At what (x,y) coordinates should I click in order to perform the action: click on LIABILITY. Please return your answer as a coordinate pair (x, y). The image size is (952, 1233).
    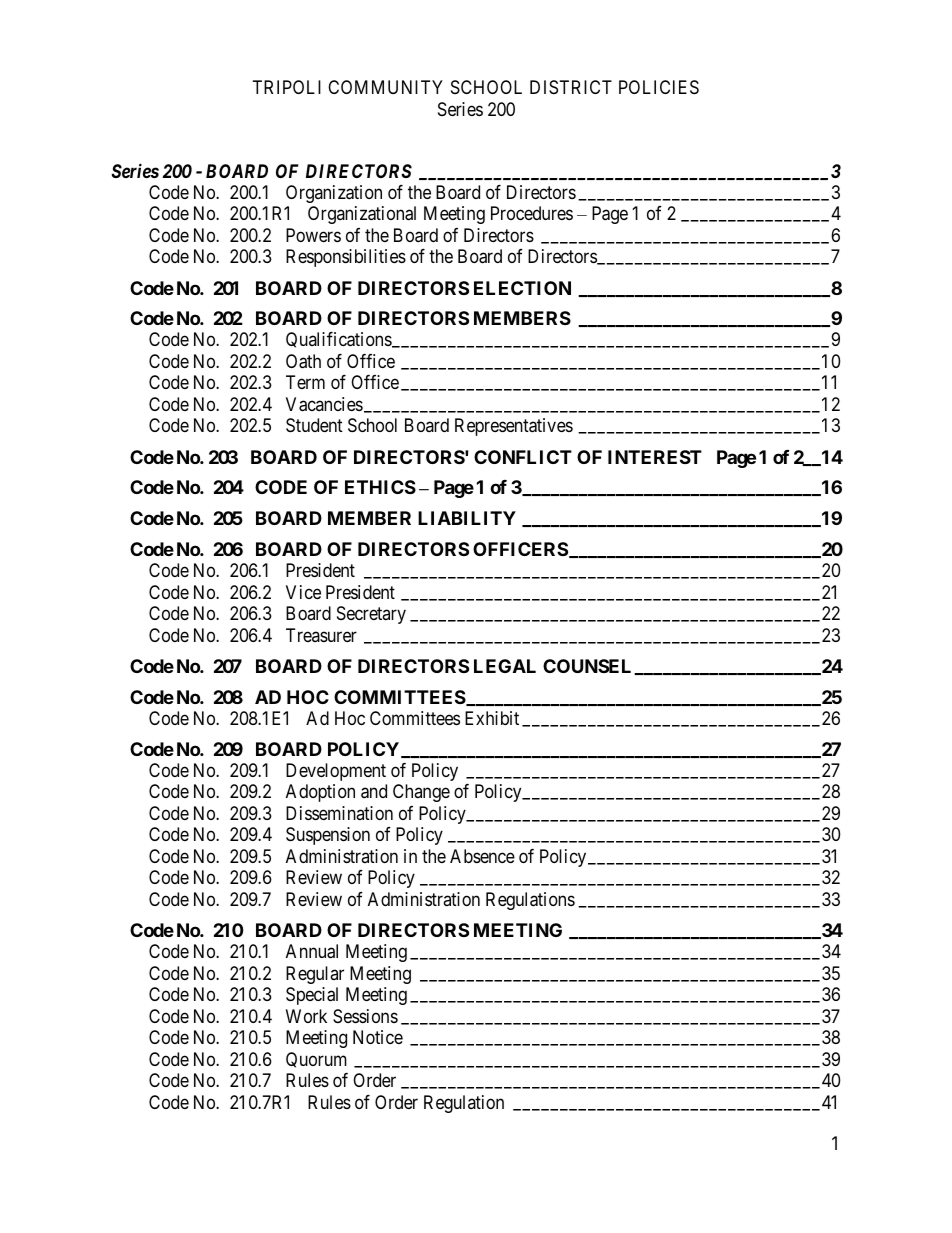
    Looking at the image, I should click on (467, 518).
